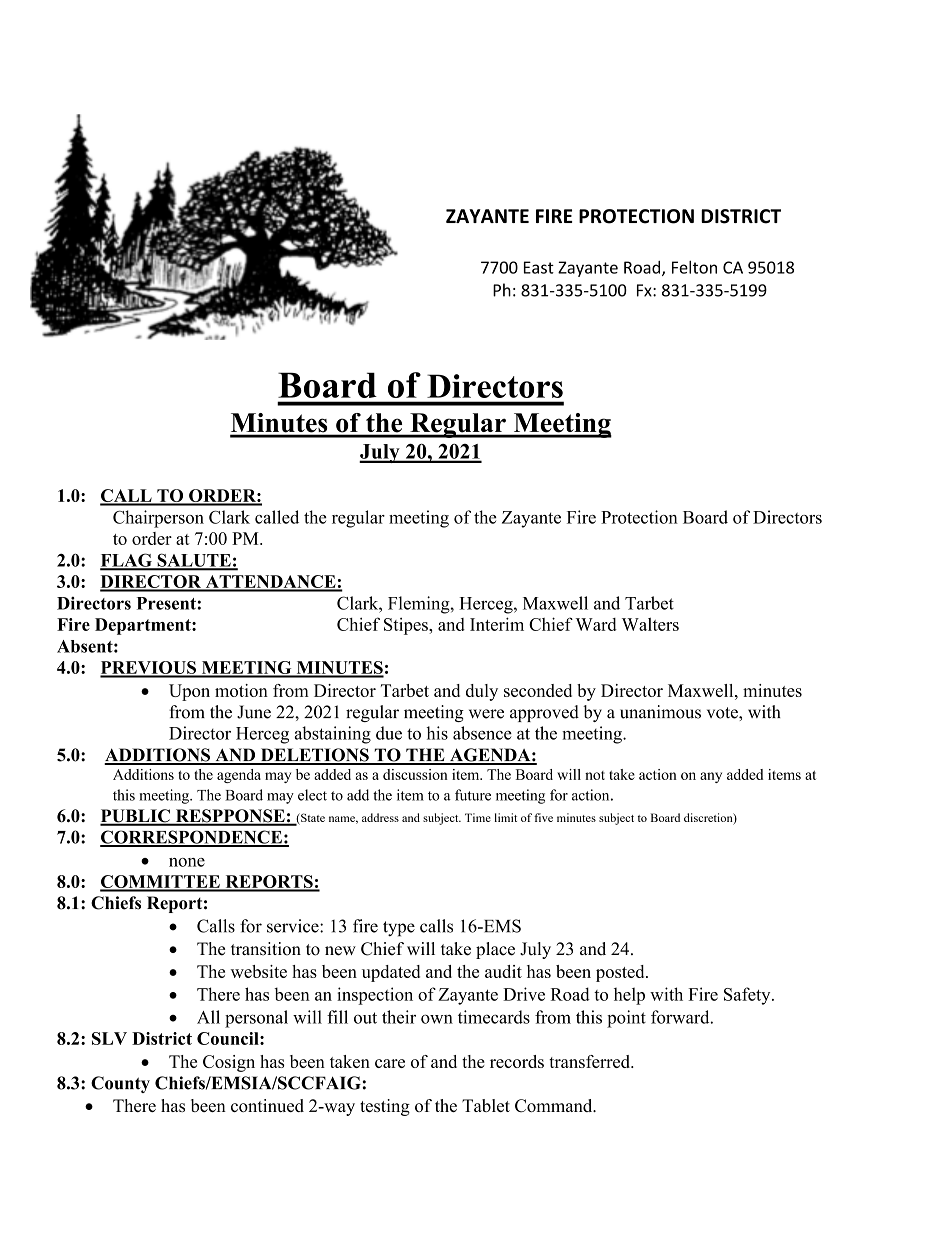 This page has width=952, height=1233. What do you see at coordinates (194, 561) in the page?
I see `SALUTE` at bounding box center [194, 561].
